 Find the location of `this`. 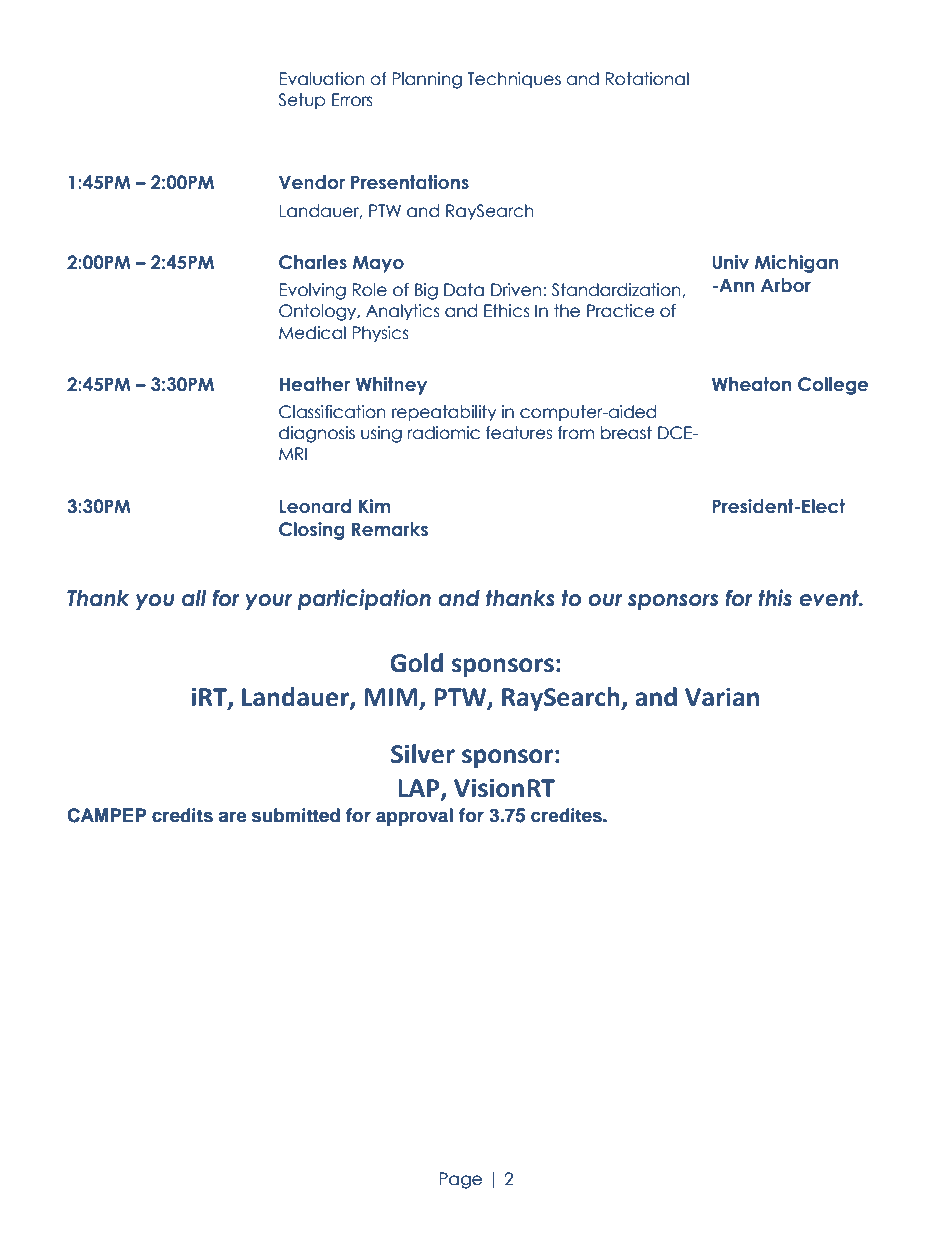

this is located at coordinates (775, 598).
